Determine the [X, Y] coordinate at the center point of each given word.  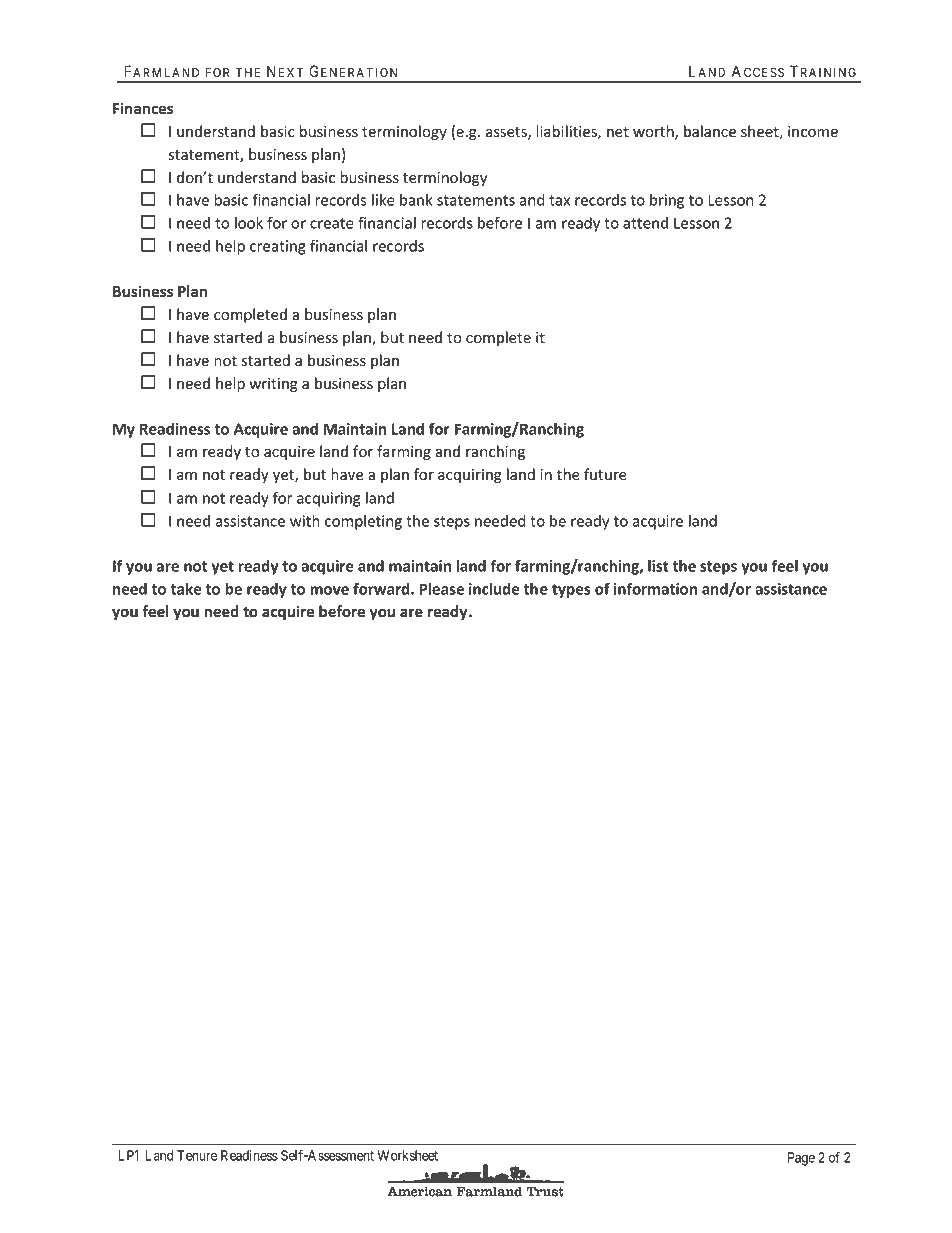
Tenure [197, 1155]
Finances [143, 108]
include [494, 589]
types [571, 591]
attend [645, 223]
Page [801, 1159]
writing [273, 385]
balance [710, 131]
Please [442, 589]
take [186, 589]
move [329, 590]
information [655, 588]
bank [416, 200]
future [605, 474]
